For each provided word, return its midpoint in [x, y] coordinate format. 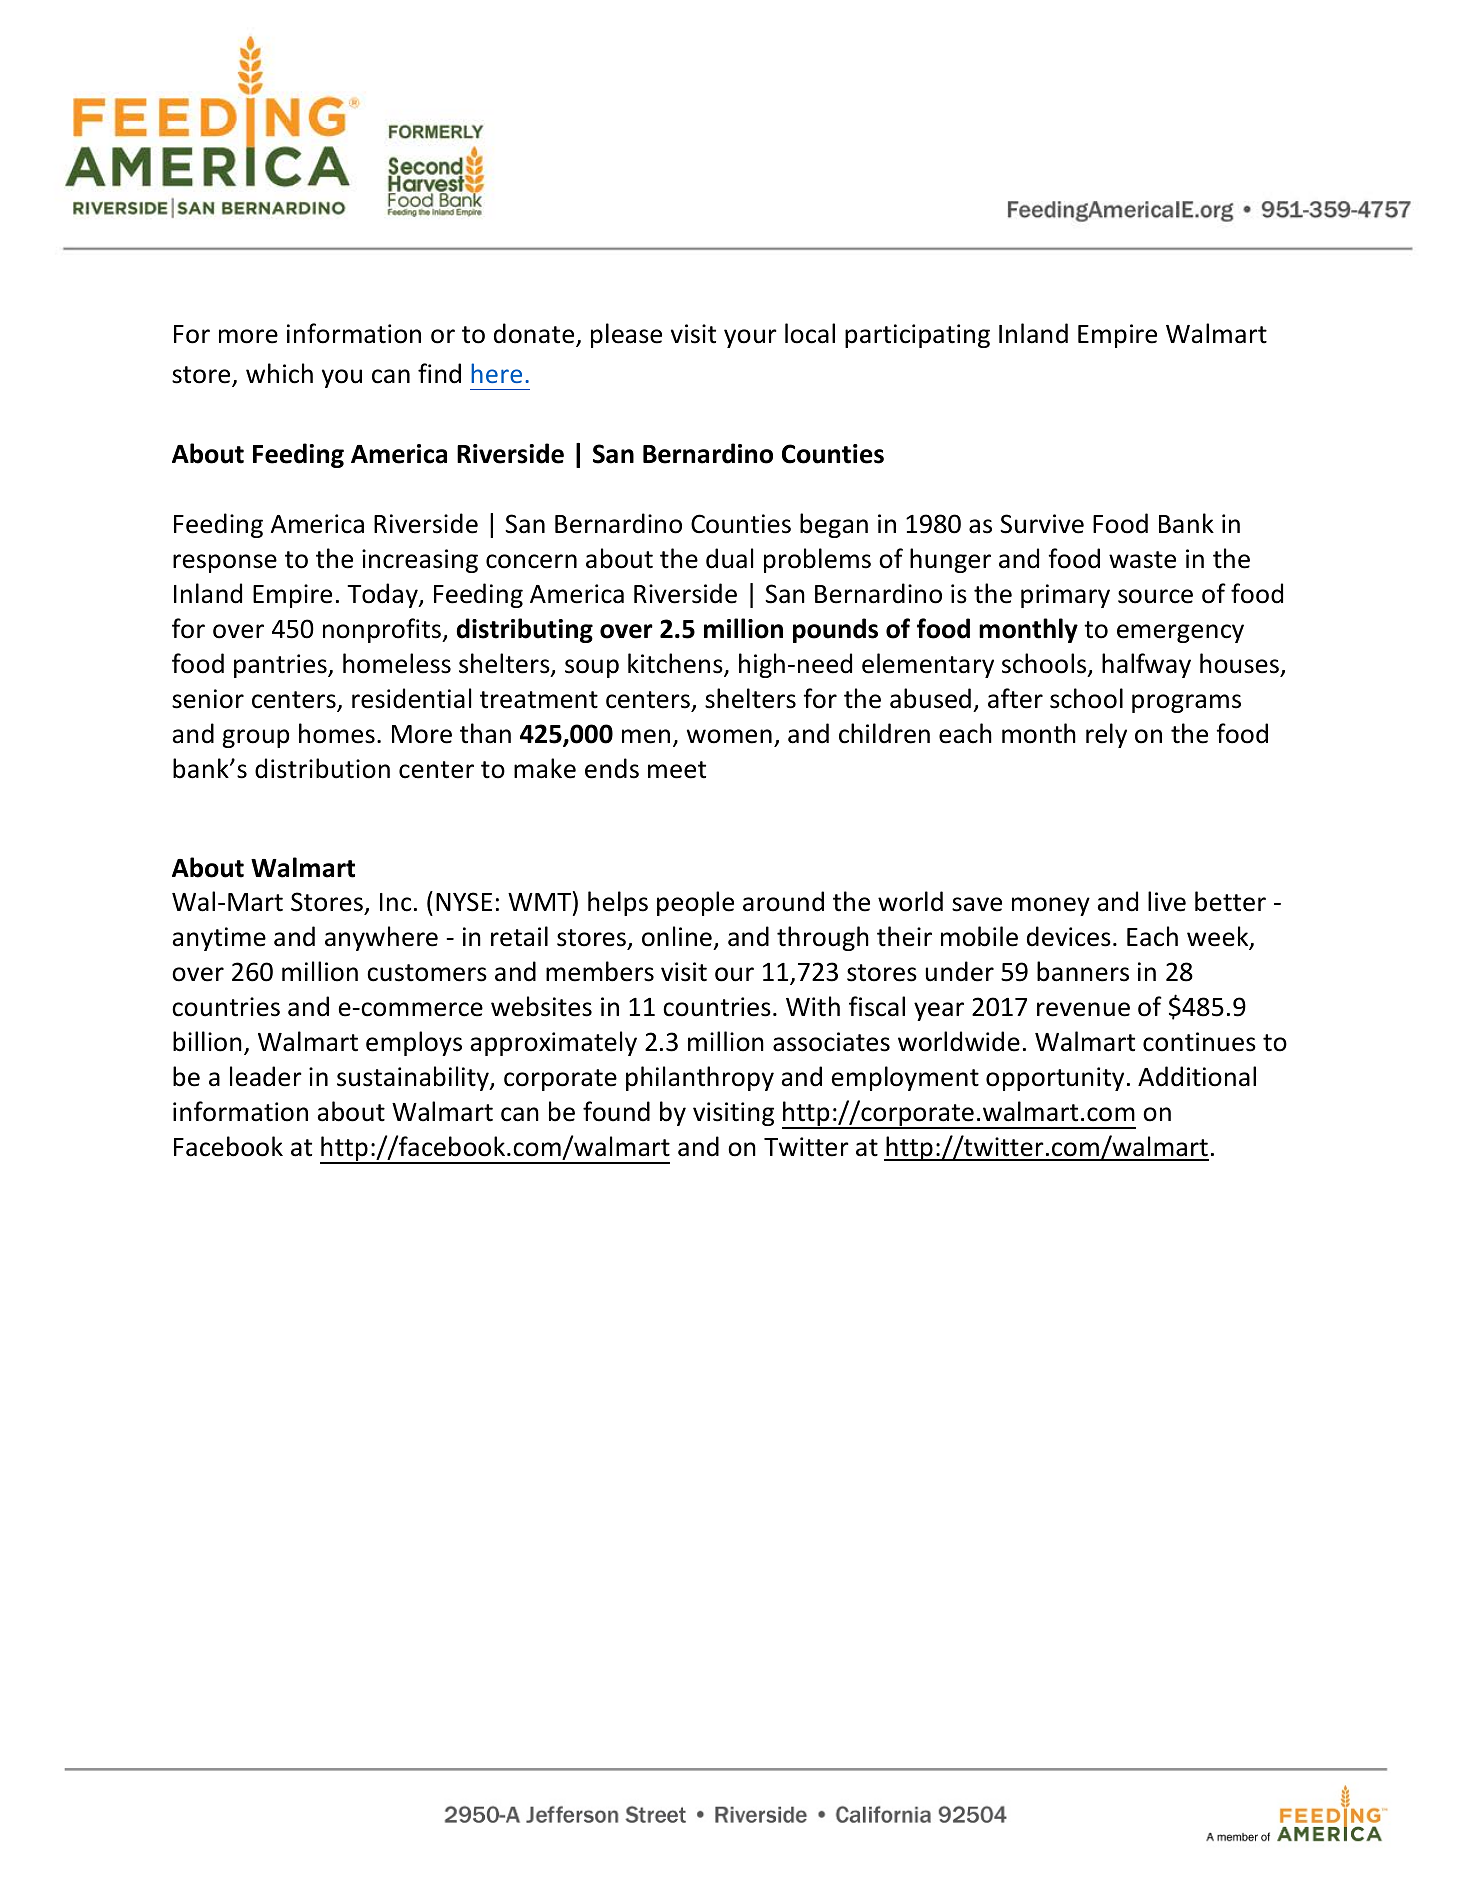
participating [917, 336]
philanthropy [700, 1078]
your [750, 338]
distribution [322, 768]
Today [383, 595]
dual [729, 558]
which [279, 373]
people [695, 903]
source [1155, 596]
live [1167, 901]
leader [266, 1076]
